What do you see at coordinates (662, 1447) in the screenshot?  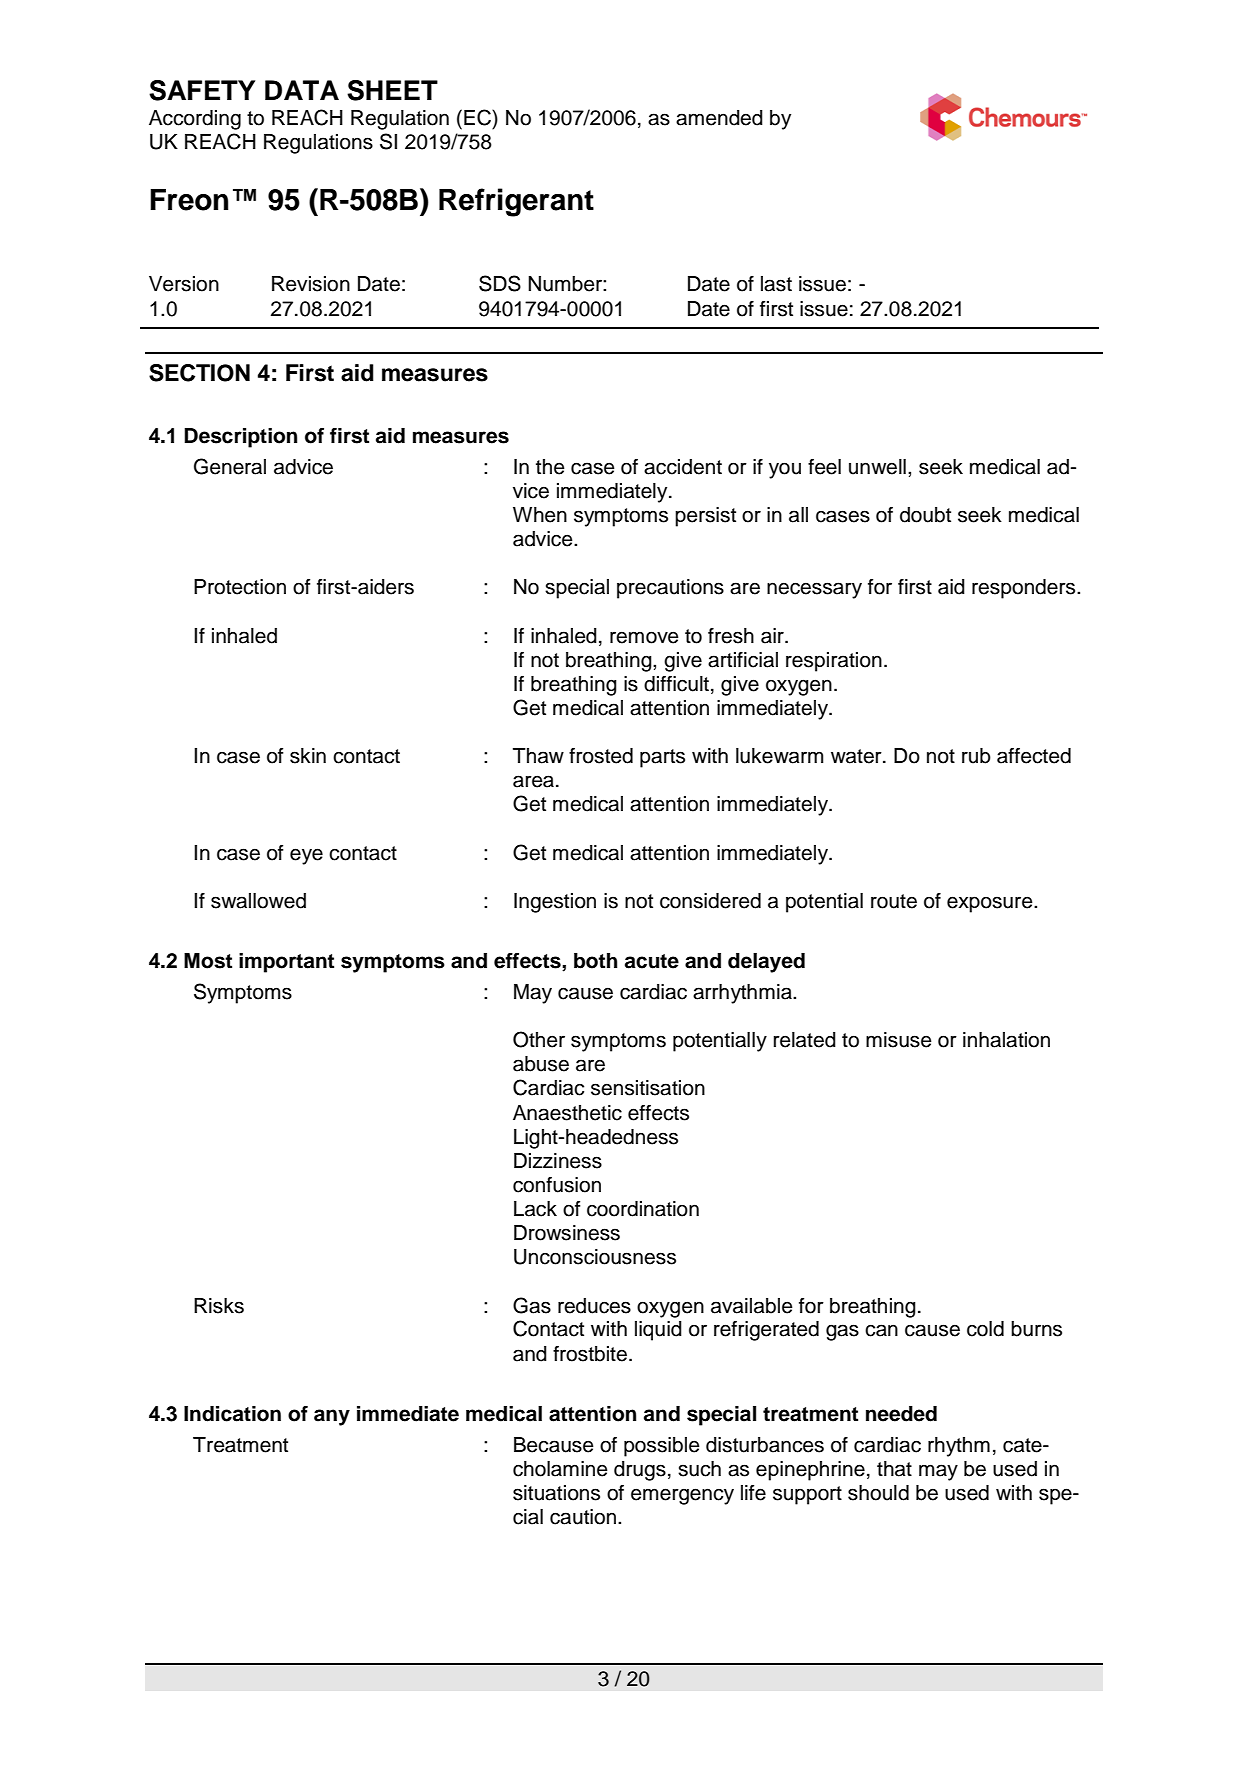 I see `possible` at bounding box center [662, 1447].
